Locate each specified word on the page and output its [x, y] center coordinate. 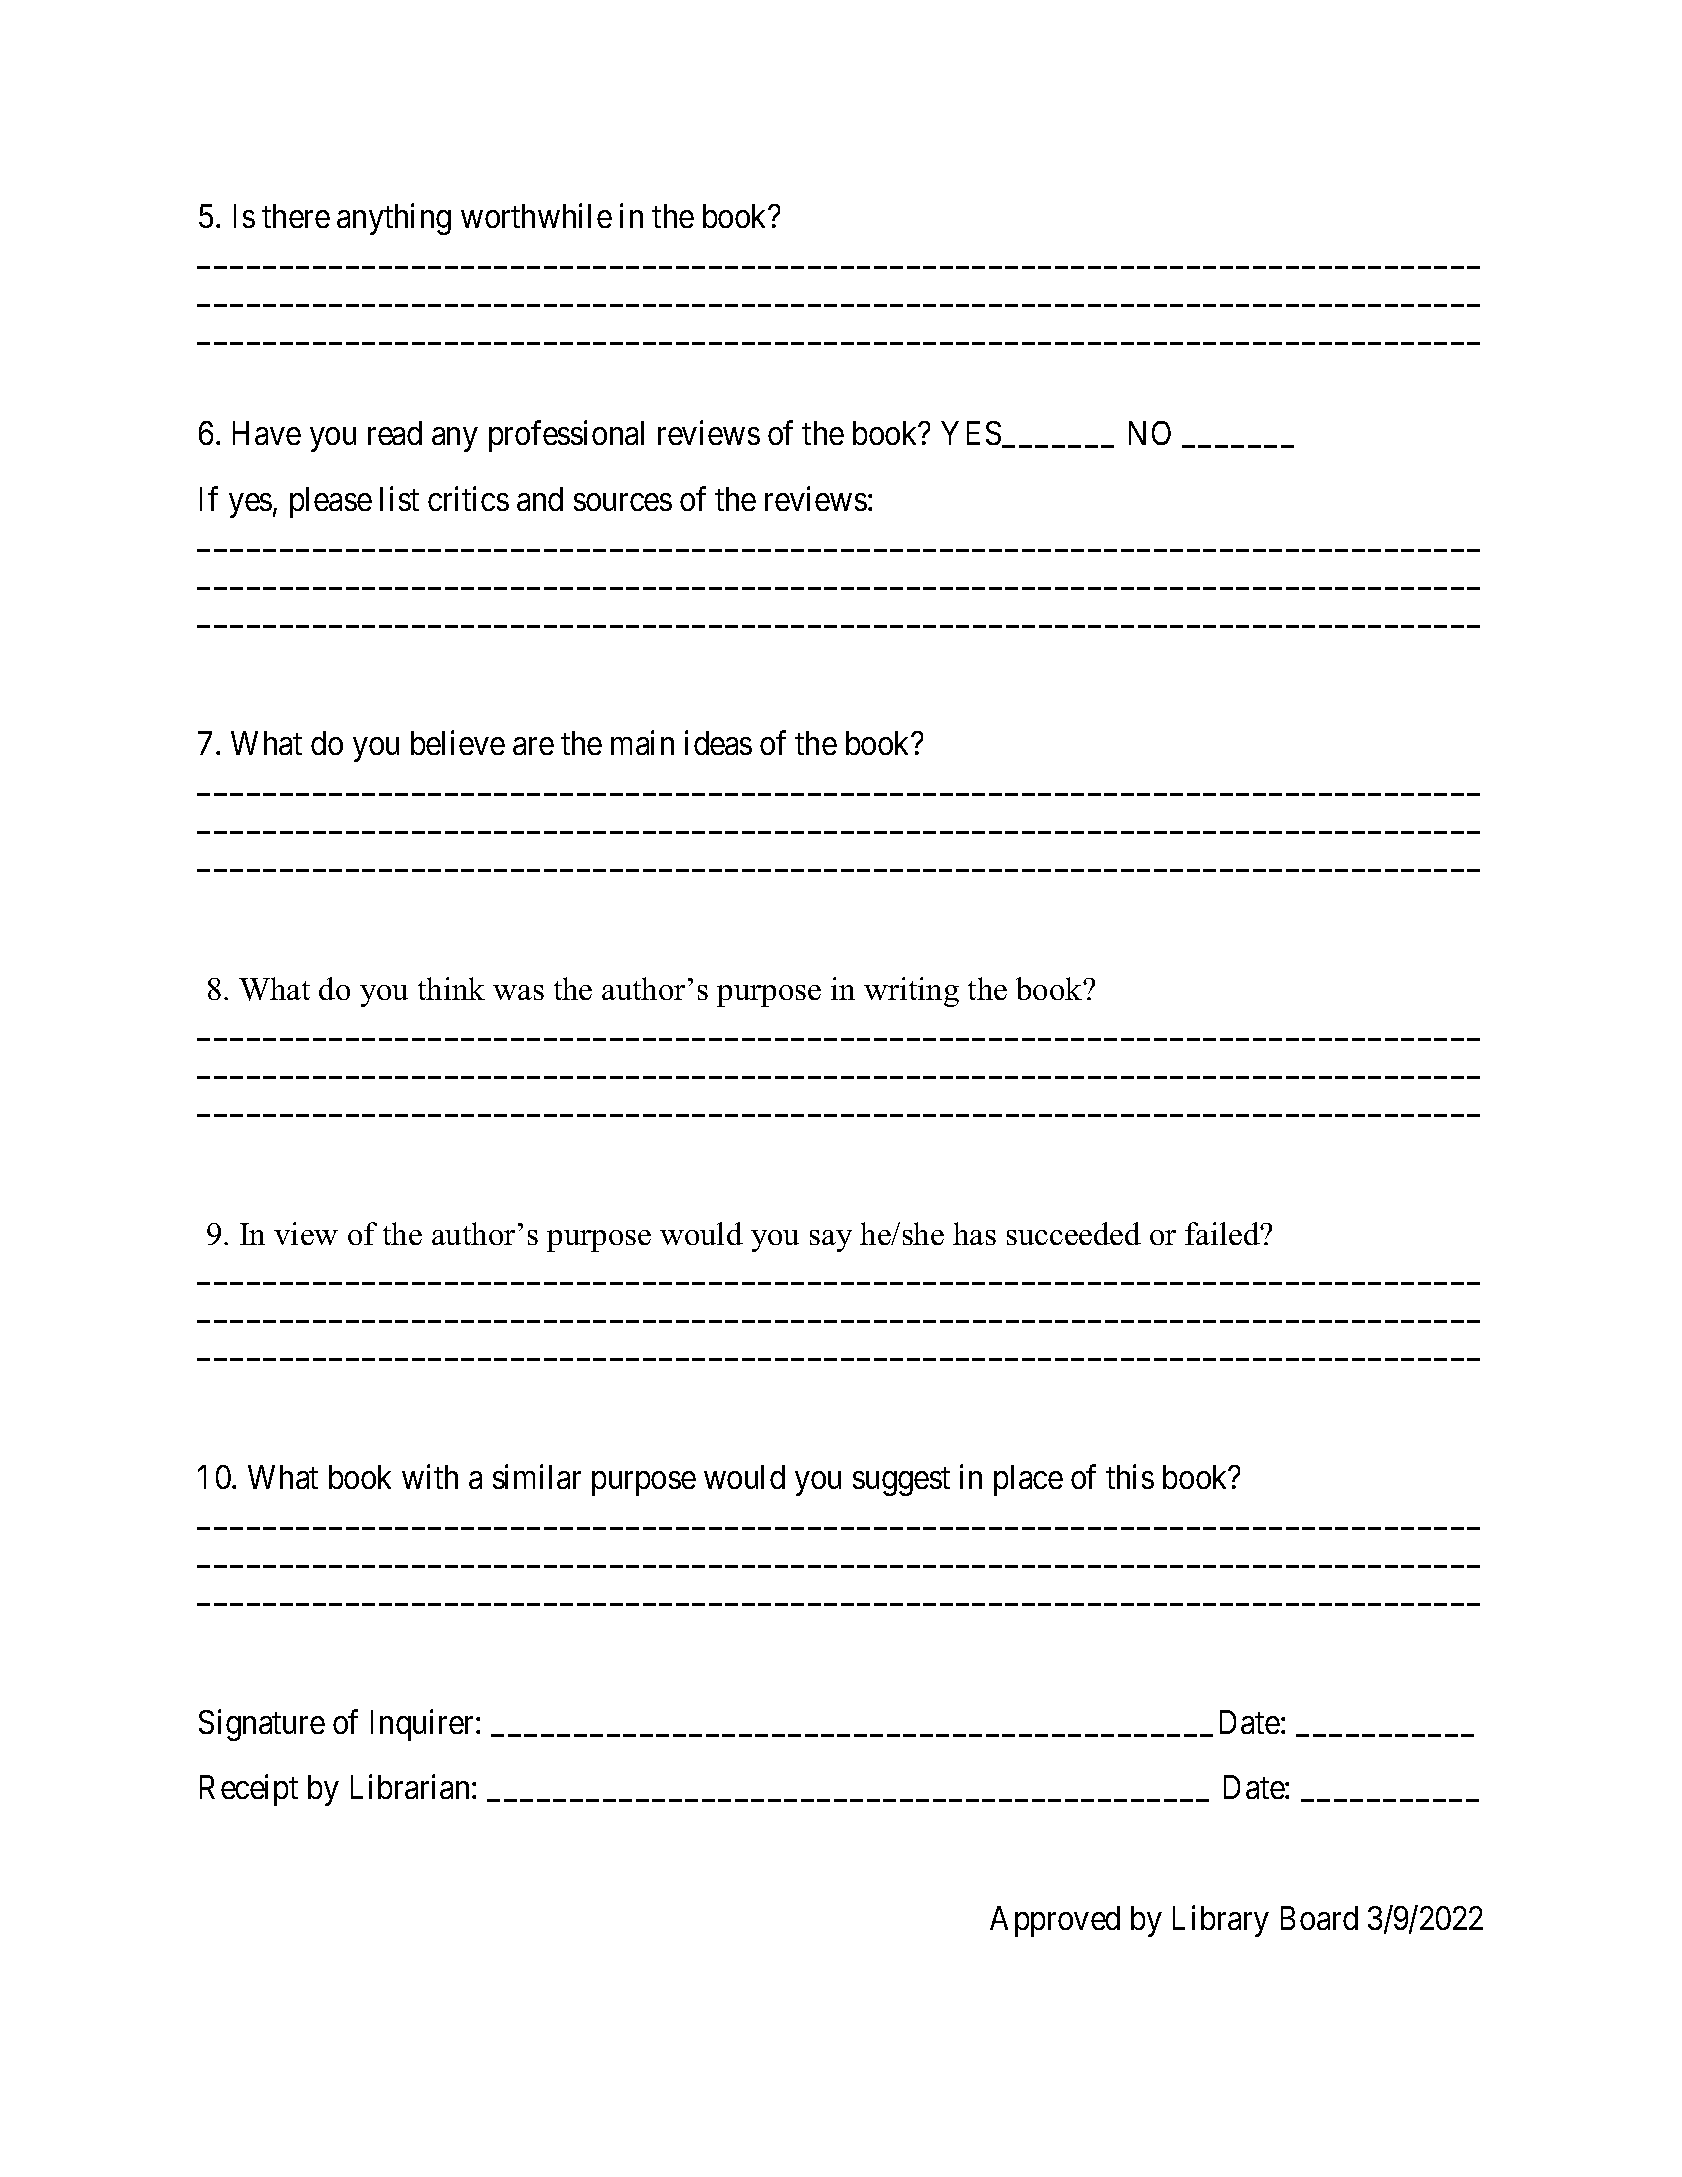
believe [458, 743]
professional [566, 436]
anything [394, 219]
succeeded [1074, 1233]
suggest [901, 1482]
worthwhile [536, 216]
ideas [718, 743]
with [430, 1477]
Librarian [410, 1787]
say [831, 1241]
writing [911, 992]
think [451, 988]
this [1130, 1477]
